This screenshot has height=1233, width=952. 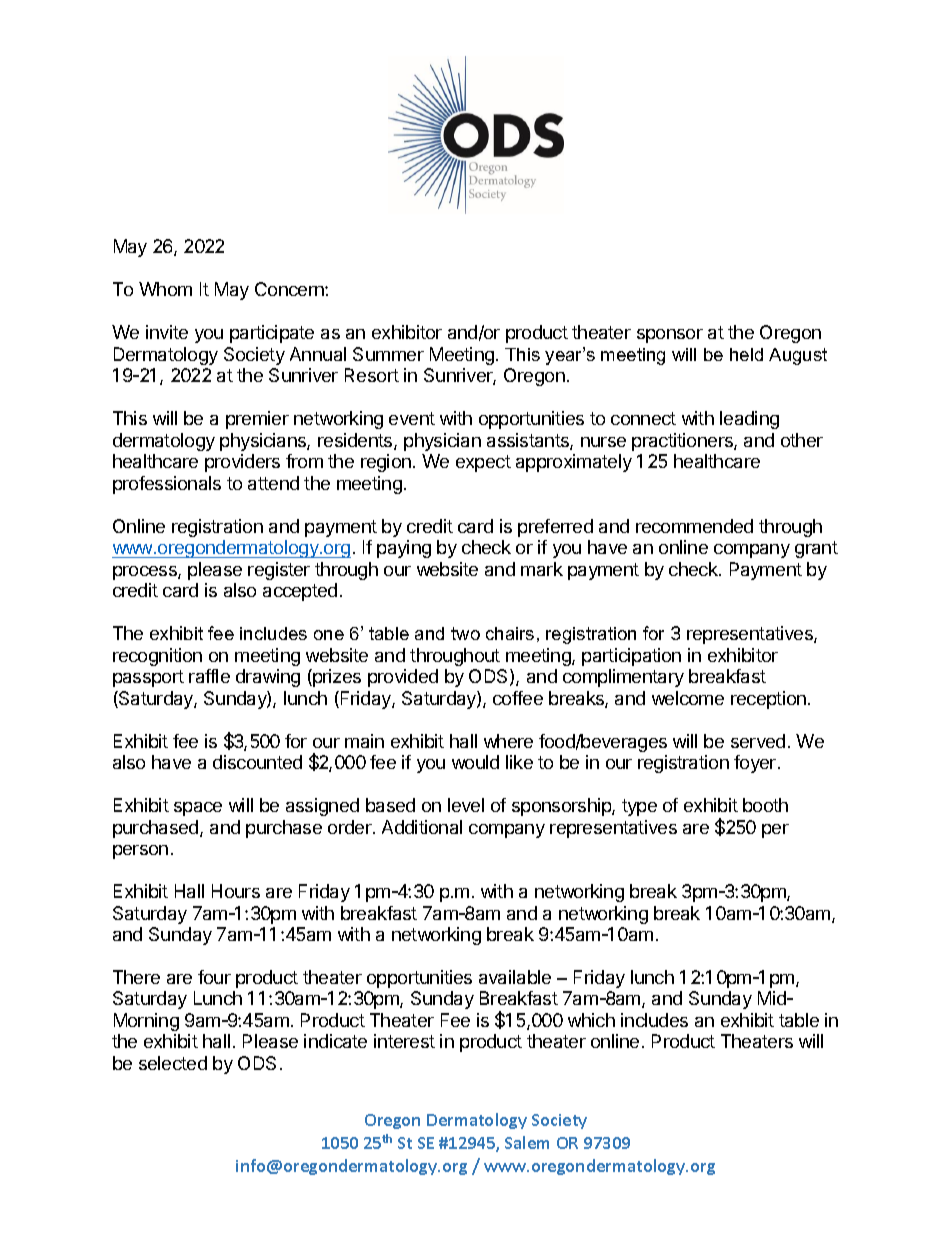 What do you see at coordinates (388, 354) in the screenshot?
I see `Summer` at bounding box center [388, 354].
